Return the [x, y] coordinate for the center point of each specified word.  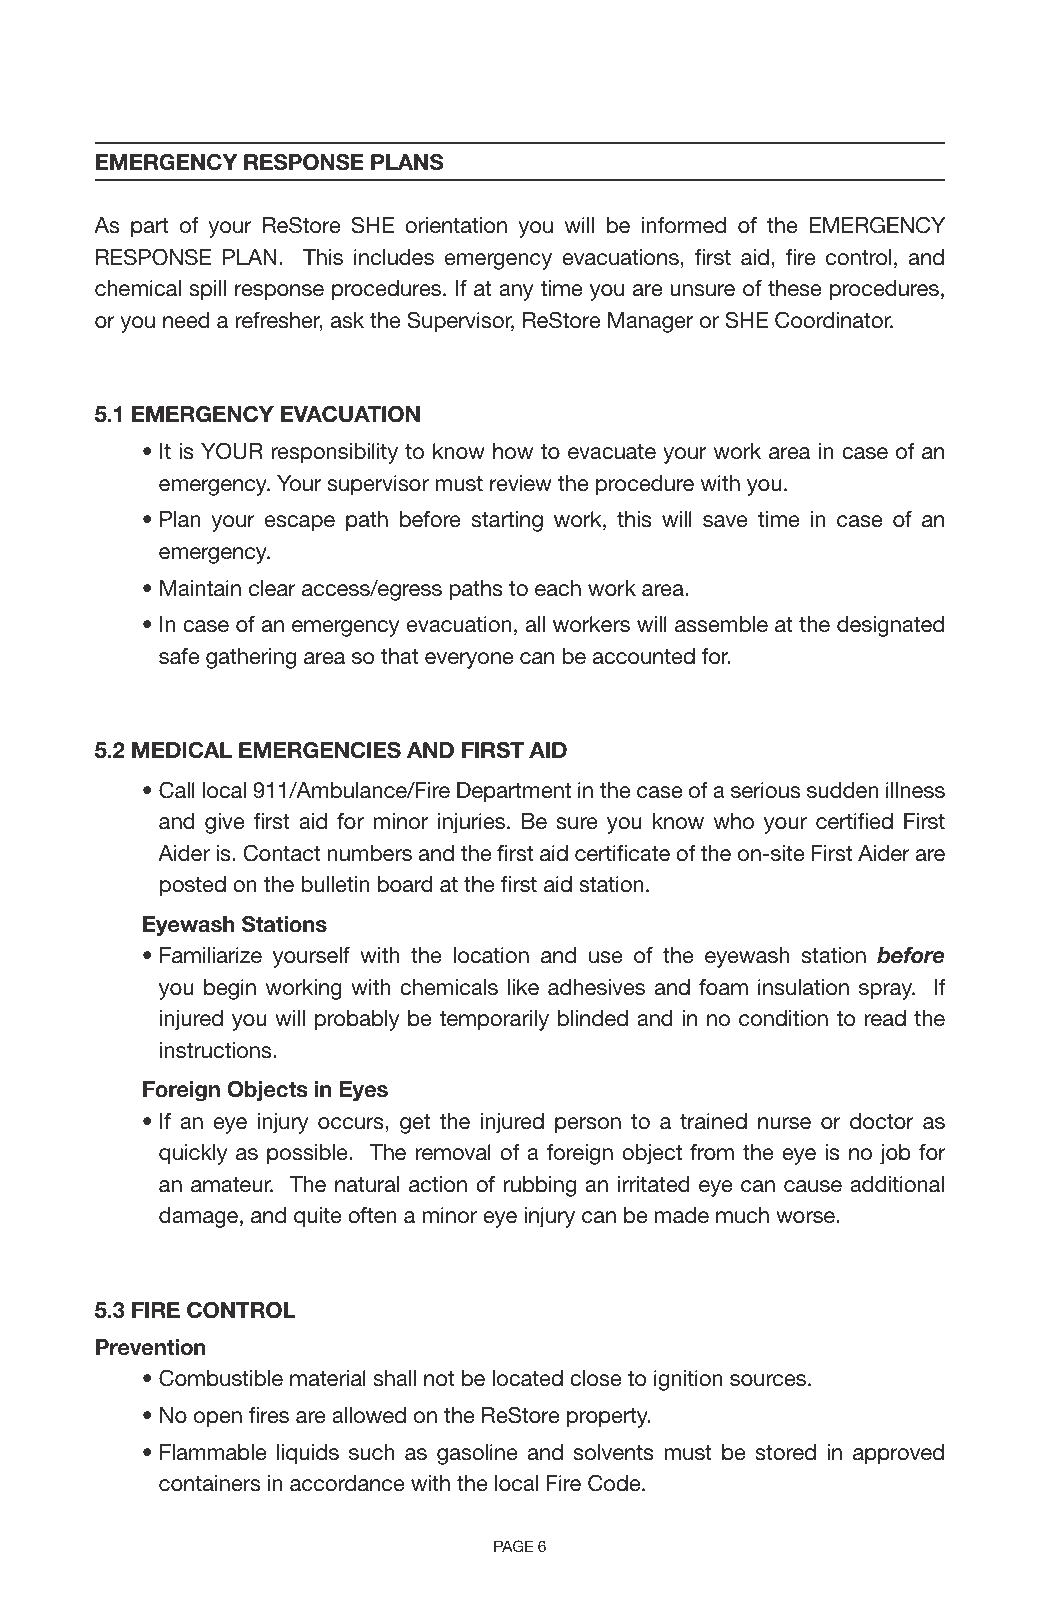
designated [890, 626]
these [794, 288]
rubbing [539, 1186]
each [558, 588]
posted [193, 886]
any [516, 292]
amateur [232, 1185]
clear [272, 588]
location [491, 955]
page [513, 1546]
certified [854, 821]
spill [207, 290]
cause [813, 1186]
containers [209, 1483]
